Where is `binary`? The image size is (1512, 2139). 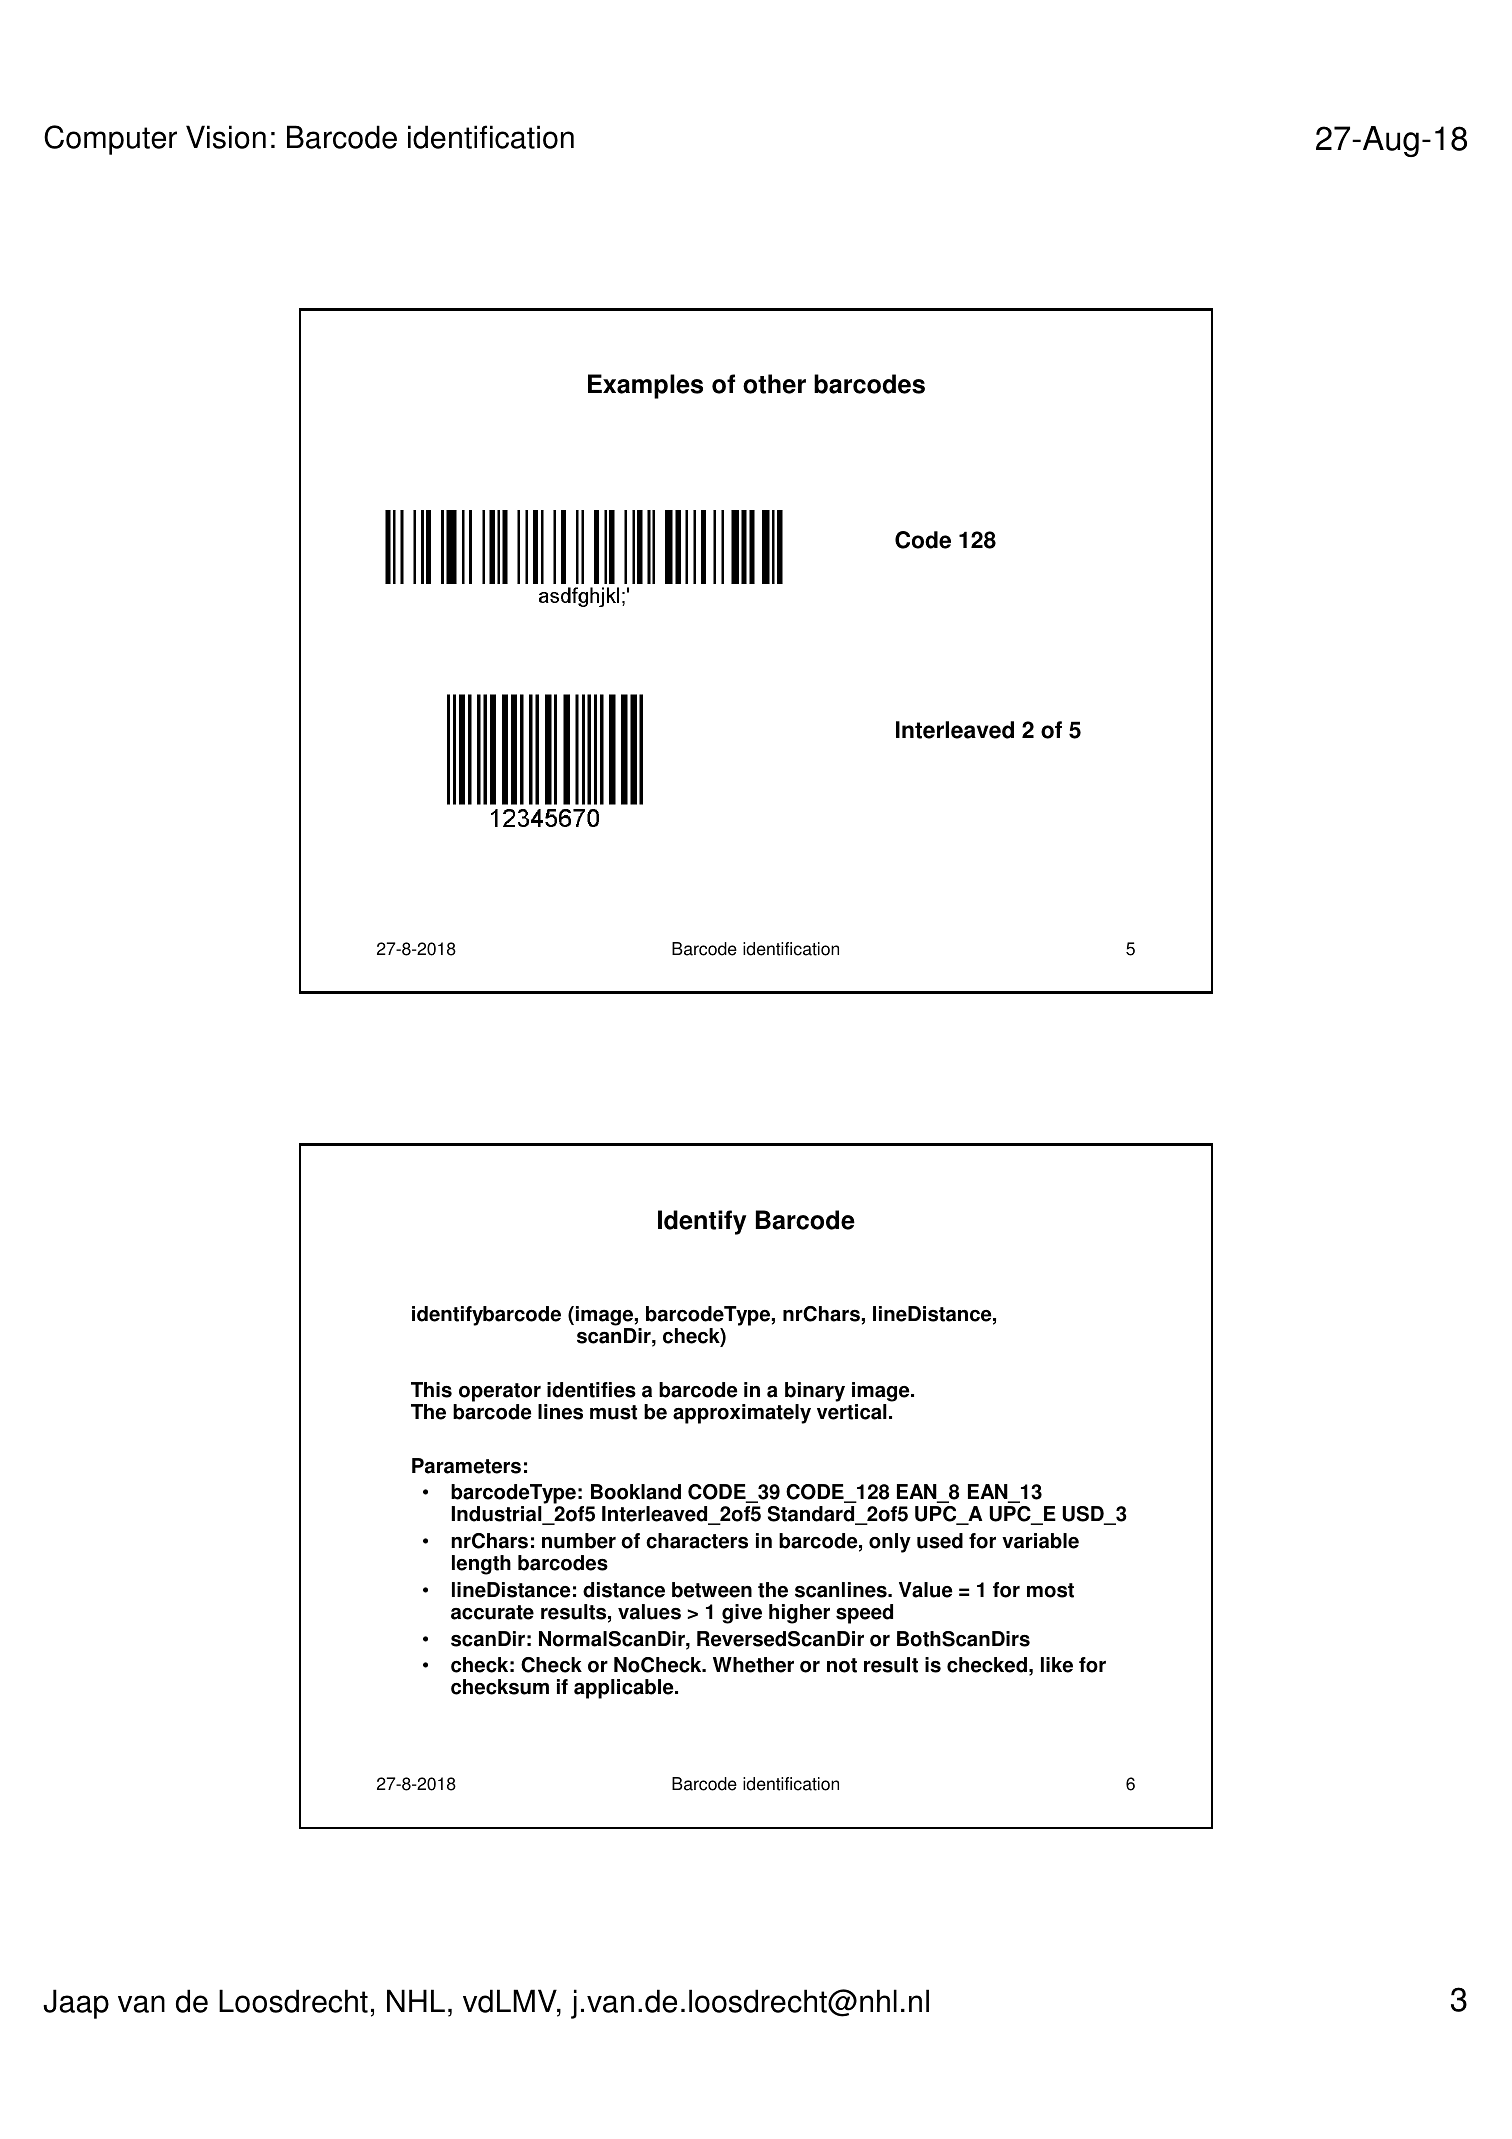
binary is located at coordinates (815, 1392).
